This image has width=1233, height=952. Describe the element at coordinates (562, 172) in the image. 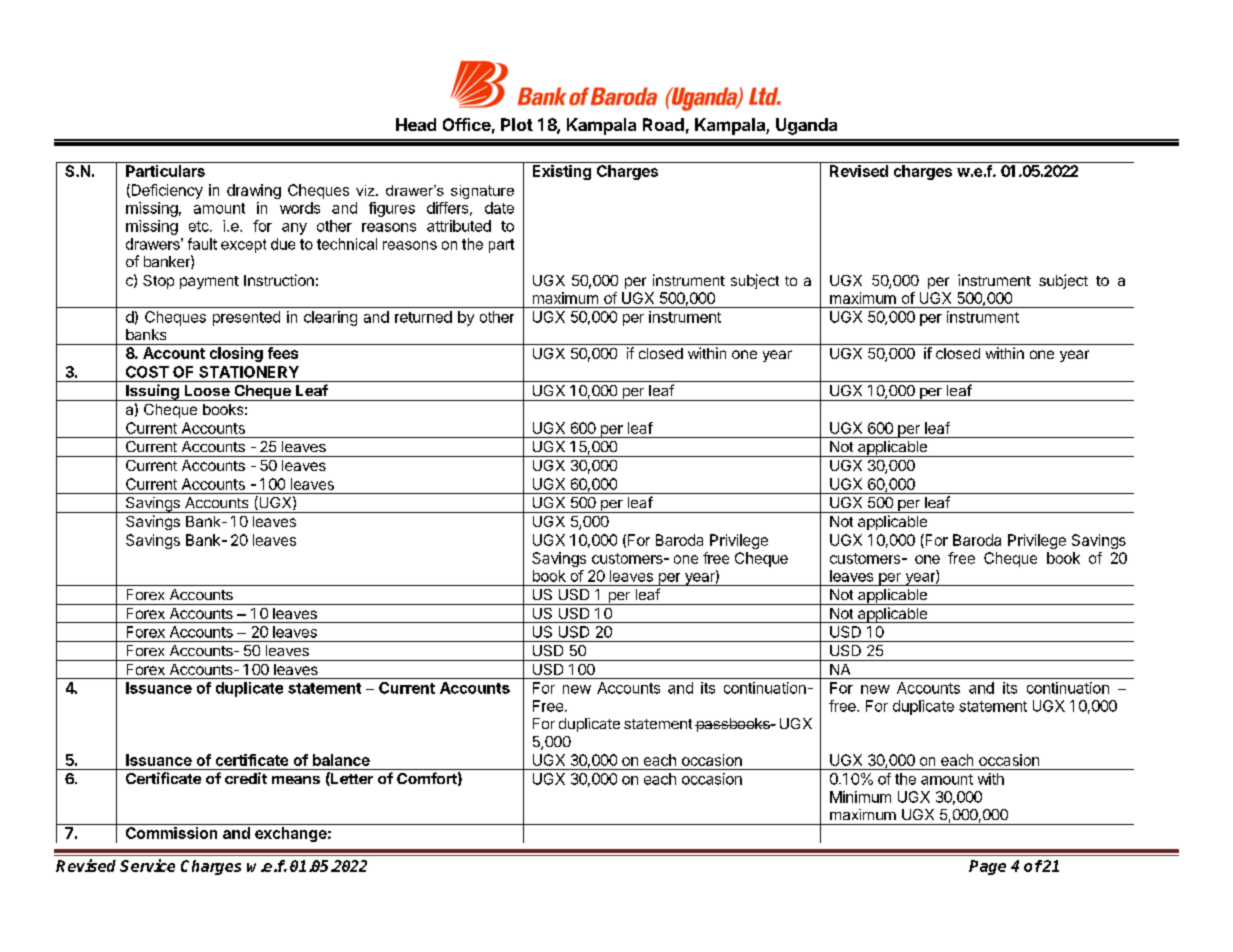

I see `Existing` at that location.
